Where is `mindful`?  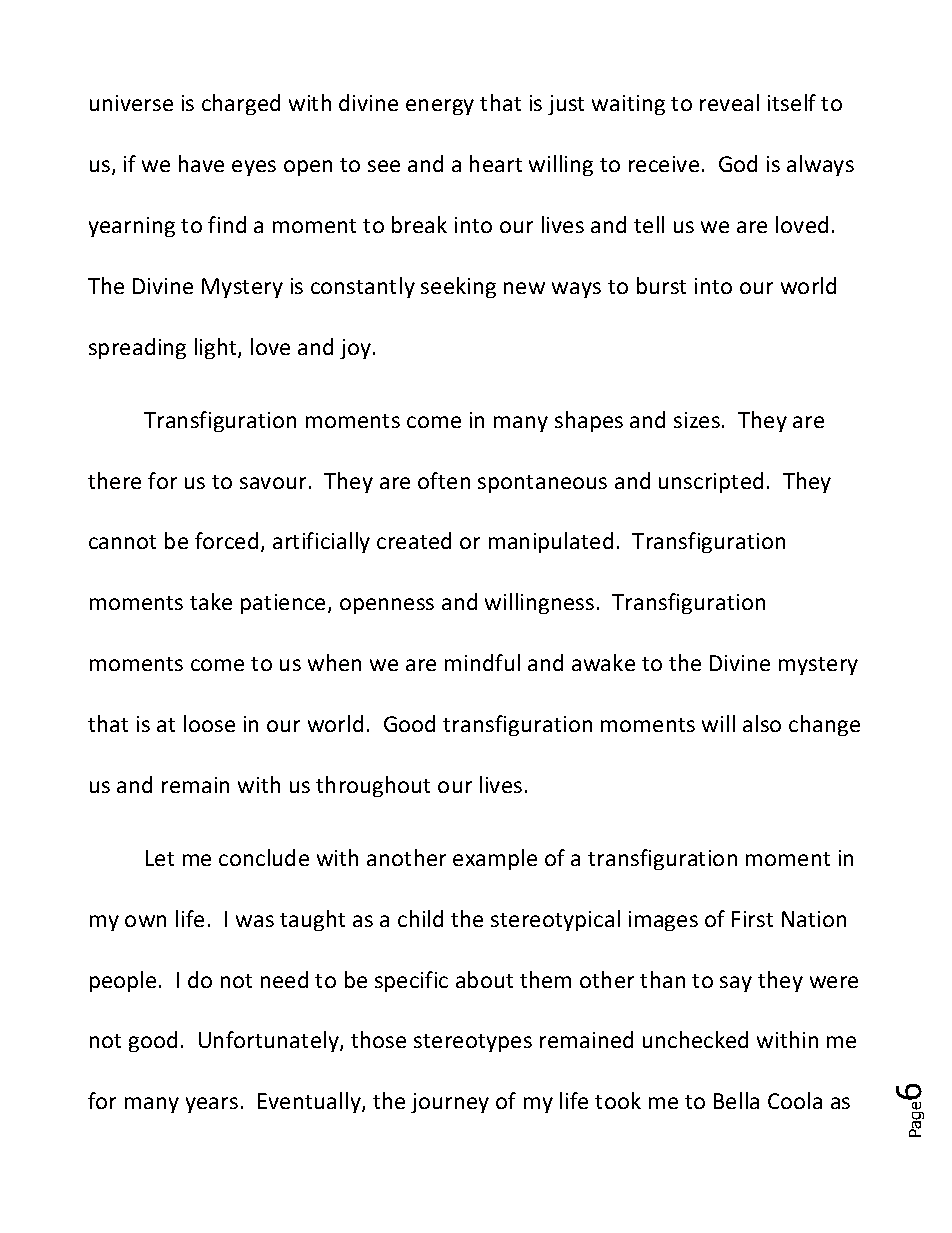 mindful is located at coordinates (482, 662).
